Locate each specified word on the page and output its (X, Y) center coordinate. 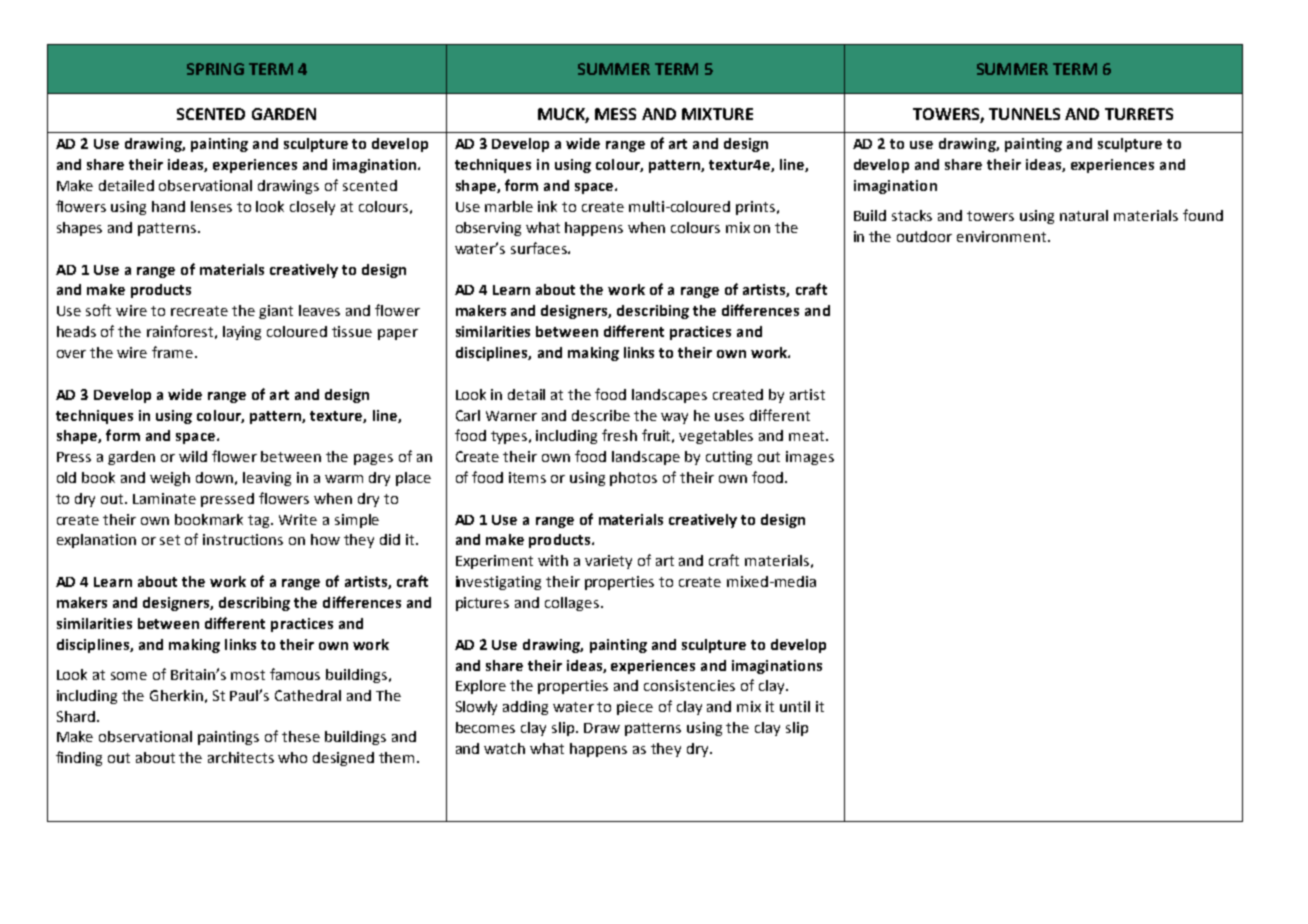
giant (276, 312)
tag (260, 521)
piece (635, 708)
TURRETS (1139, 114)
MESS (615, 114)
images (810, 458)
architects (241, 757)
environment (1003, 236)
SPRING (215, 69)
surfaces (540, 248)
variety (608, 562)
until (795, 706)
